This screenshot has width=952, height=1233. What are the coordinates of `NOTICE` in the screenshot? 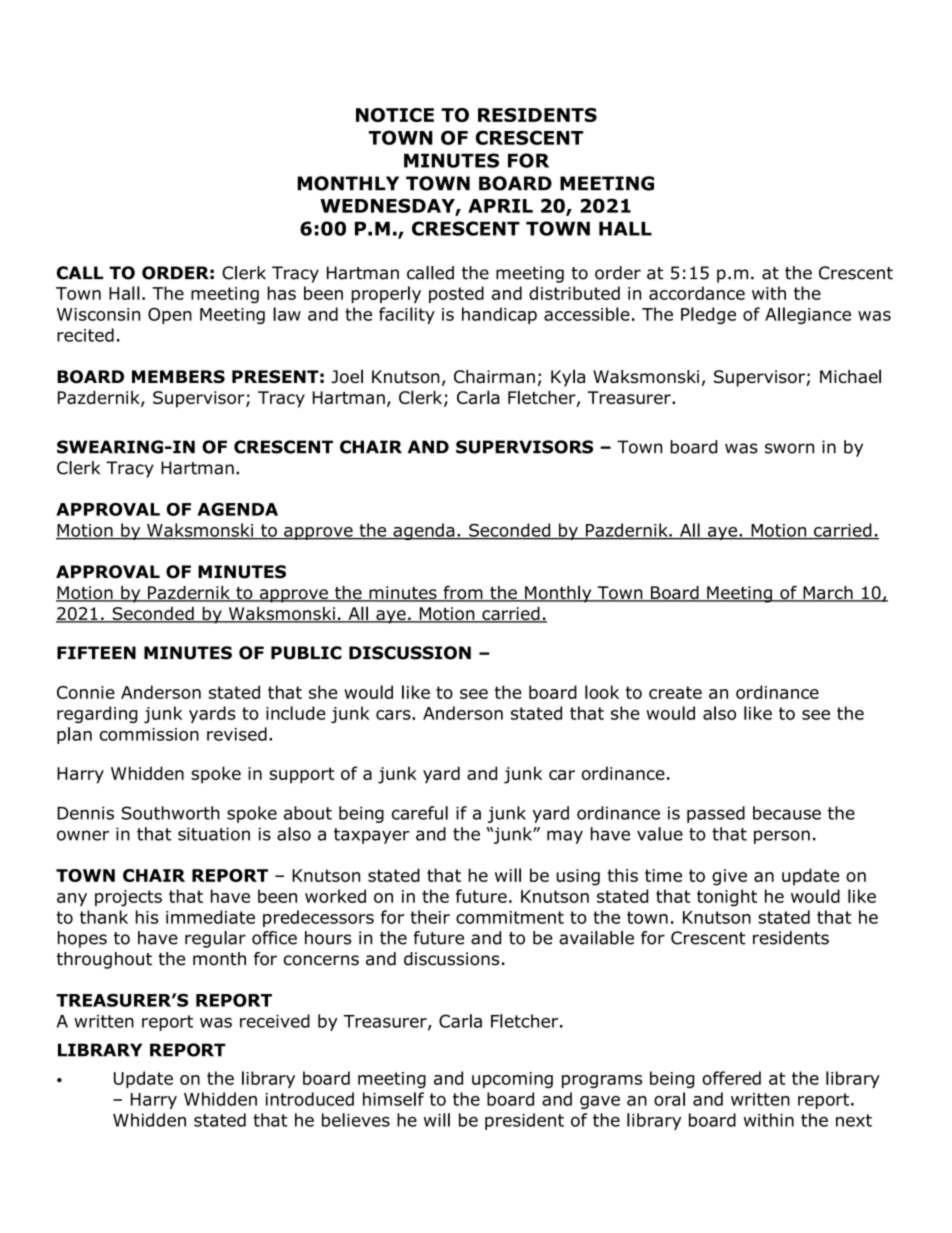 It's located at (395, 115).
